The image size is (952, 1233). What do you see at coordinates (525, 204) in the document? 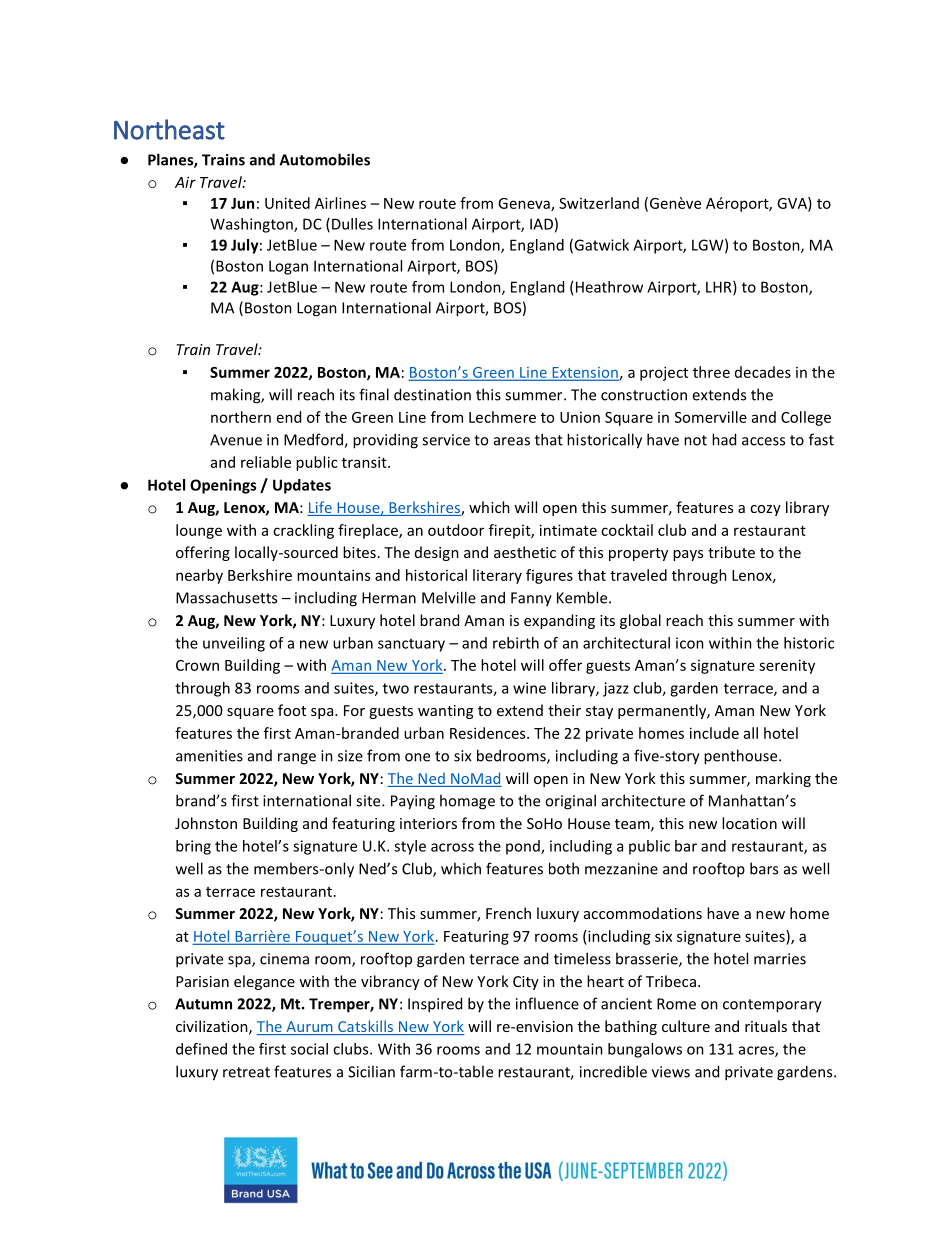
I see `Geneva` at bounding box center [525, 204].
